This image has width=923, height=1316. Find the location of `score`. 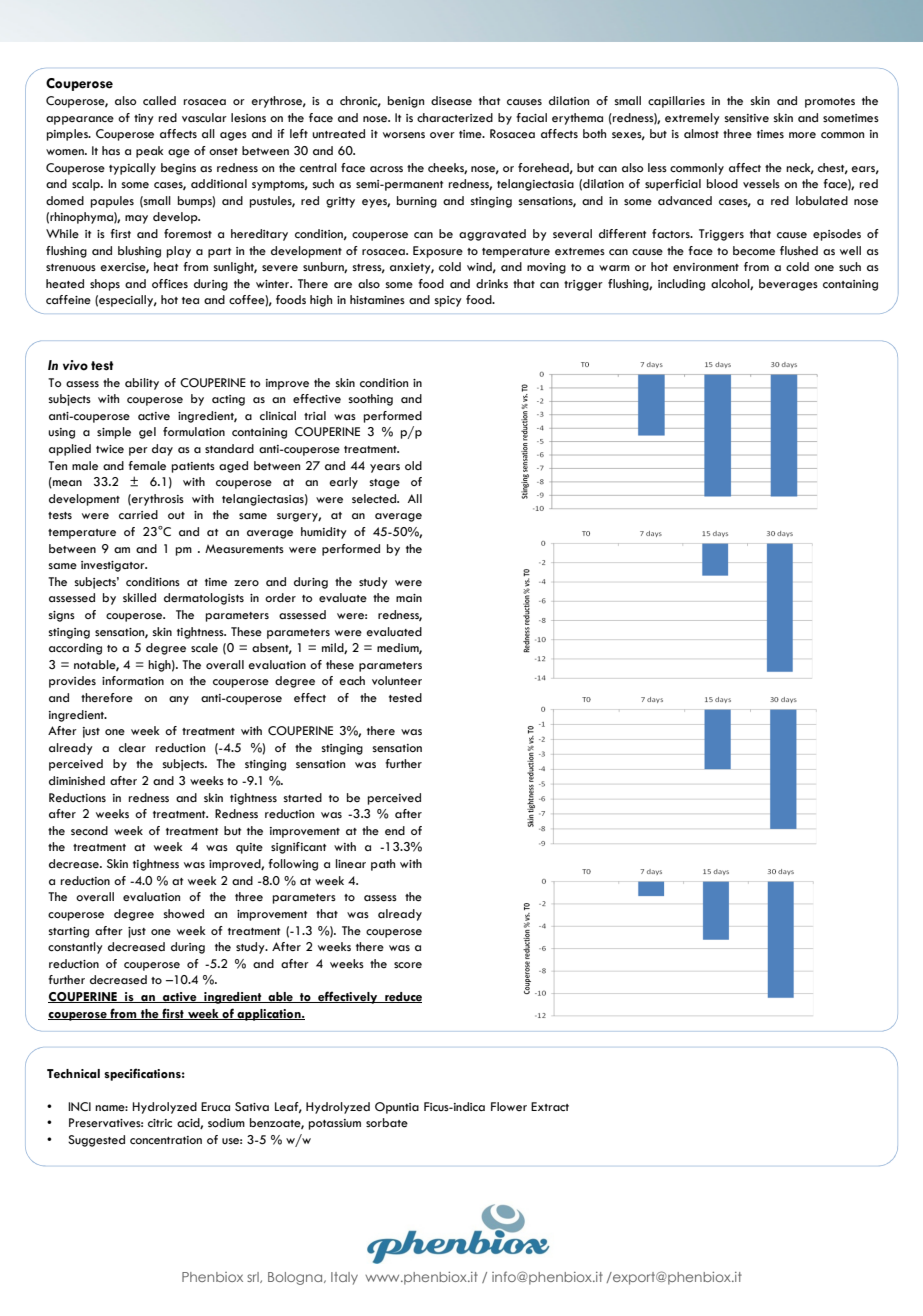

score is located at coordinates (408, 965).
